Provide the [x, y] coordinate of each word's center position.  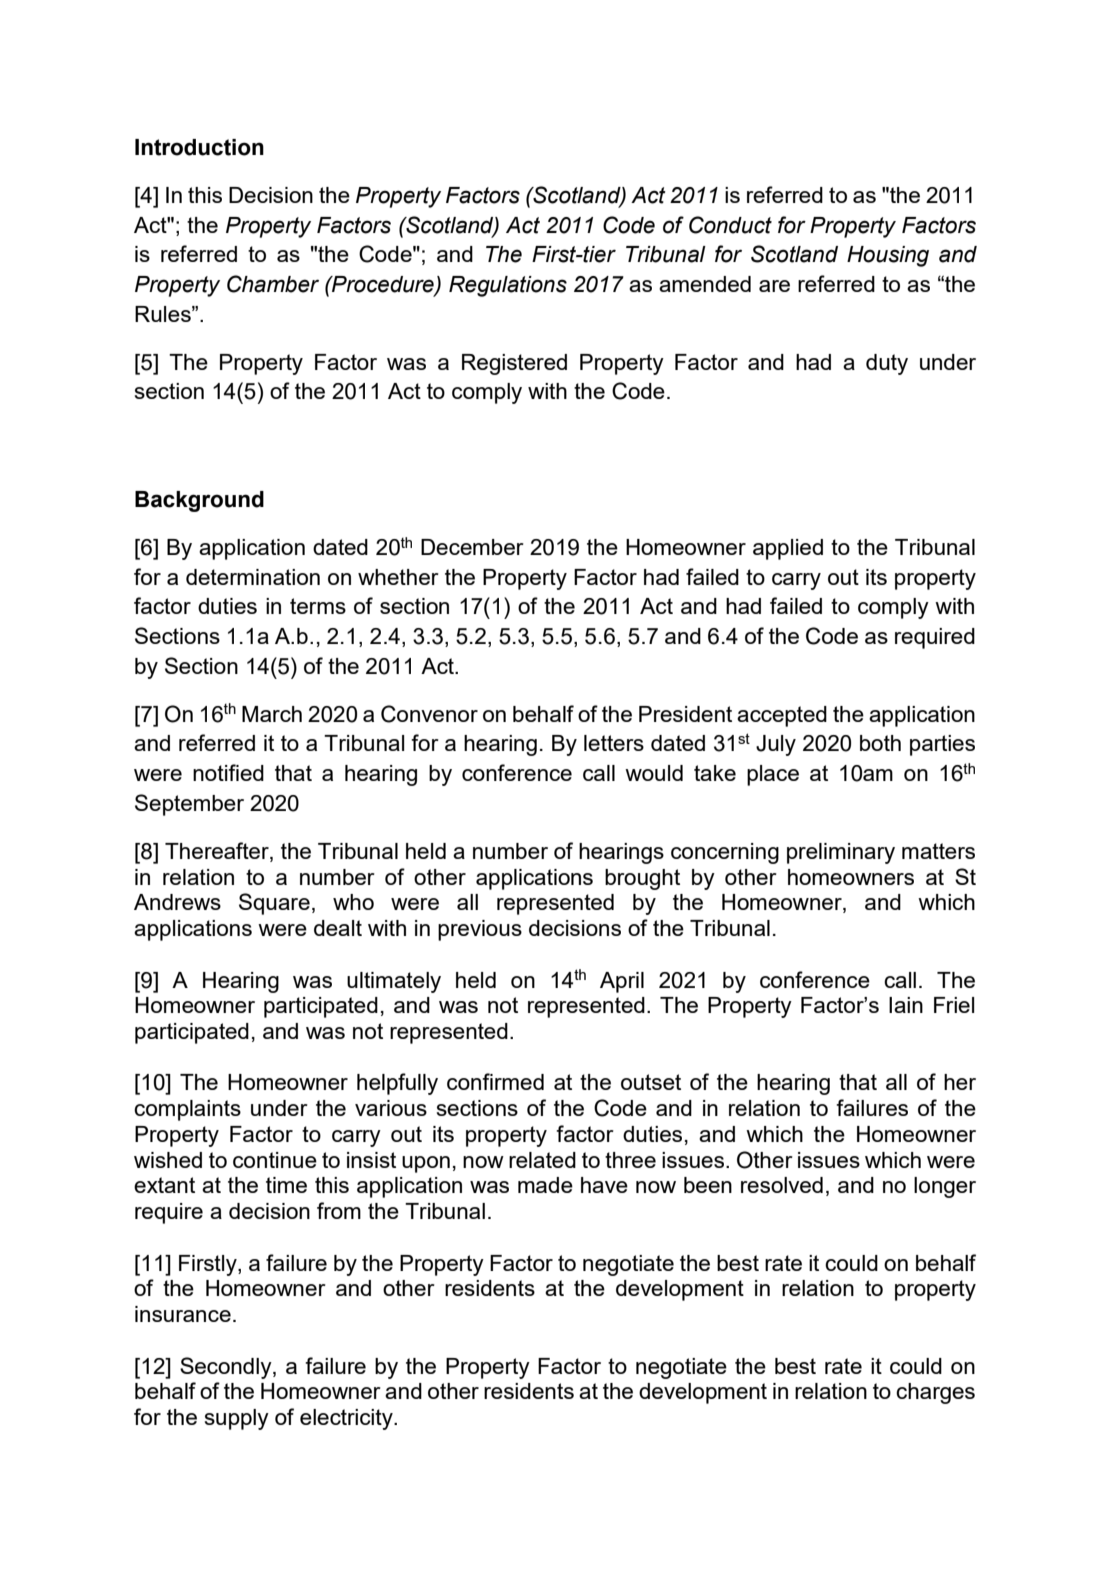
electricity [347, 1419]
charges [935, 1393]
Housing [888, 256]
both [880, 743]
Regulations [508, 286]
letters [614, 743]
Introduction [199, 147]
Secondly [227, 1368]
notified [228, 772]
